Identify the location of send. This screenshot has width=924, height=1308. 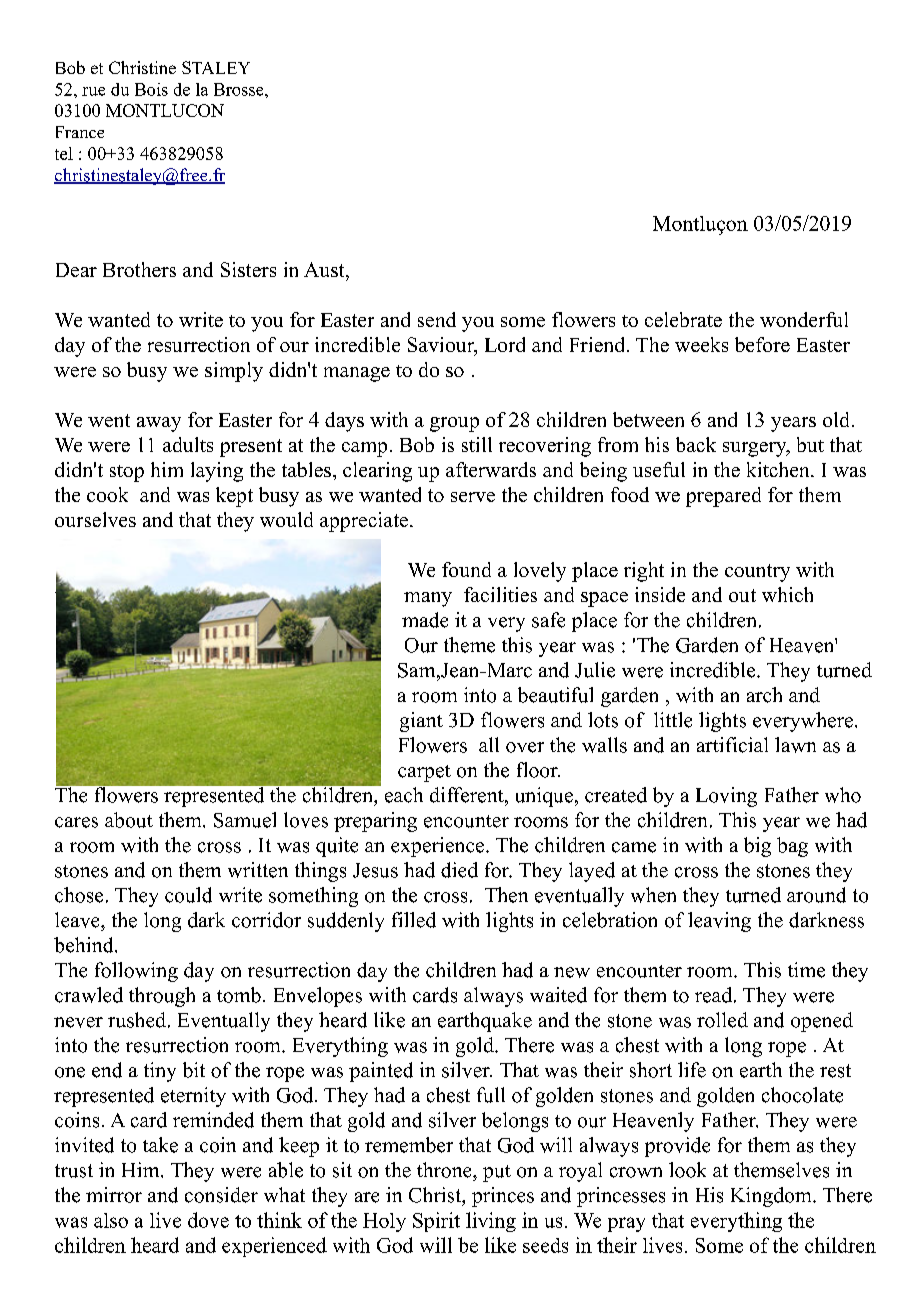
(437, 319).
